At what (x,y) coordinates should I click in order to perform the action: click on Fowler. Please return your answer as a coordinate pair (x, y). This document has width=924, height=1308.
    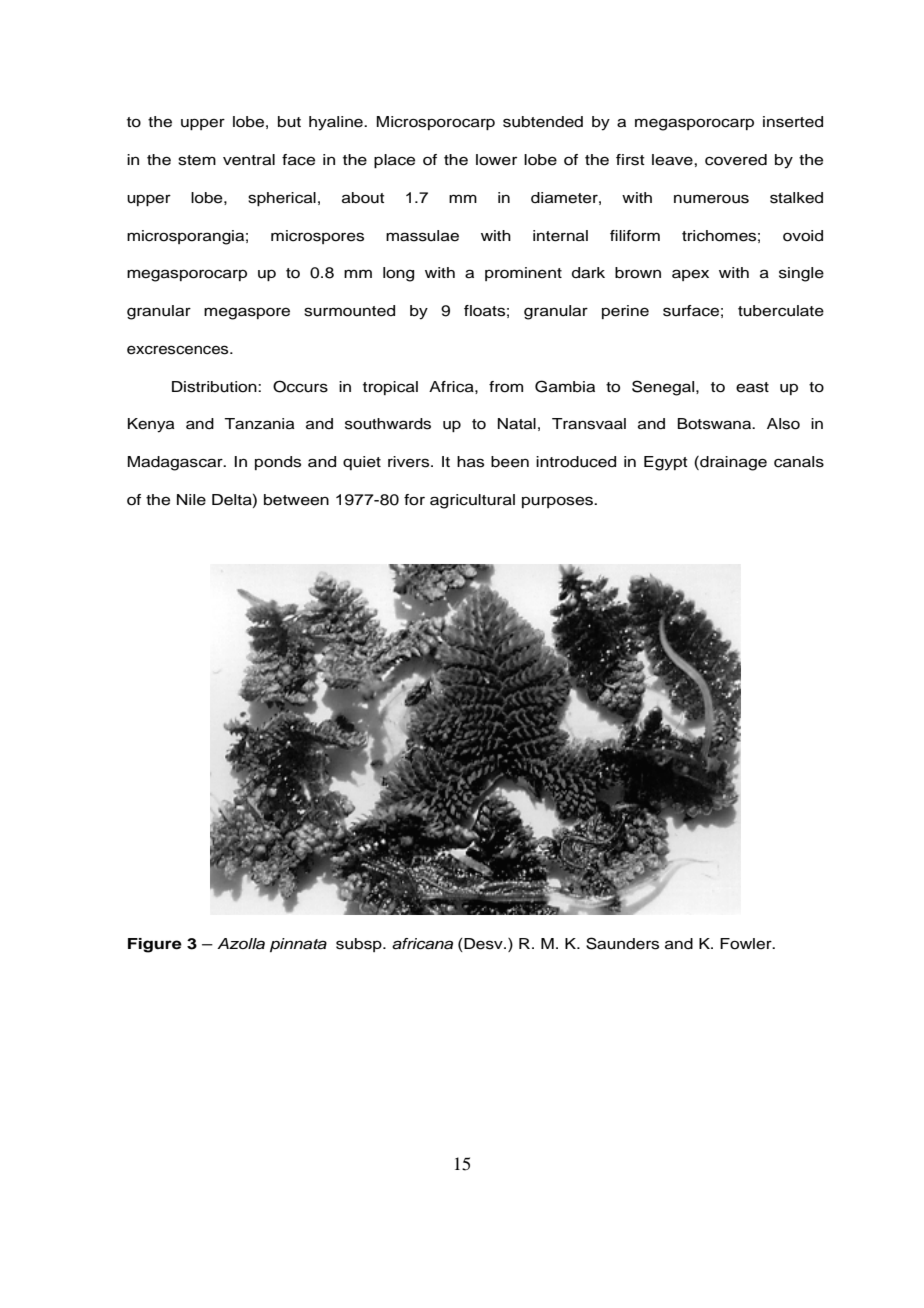
    Looking at the image, I should click on (747, 944).
